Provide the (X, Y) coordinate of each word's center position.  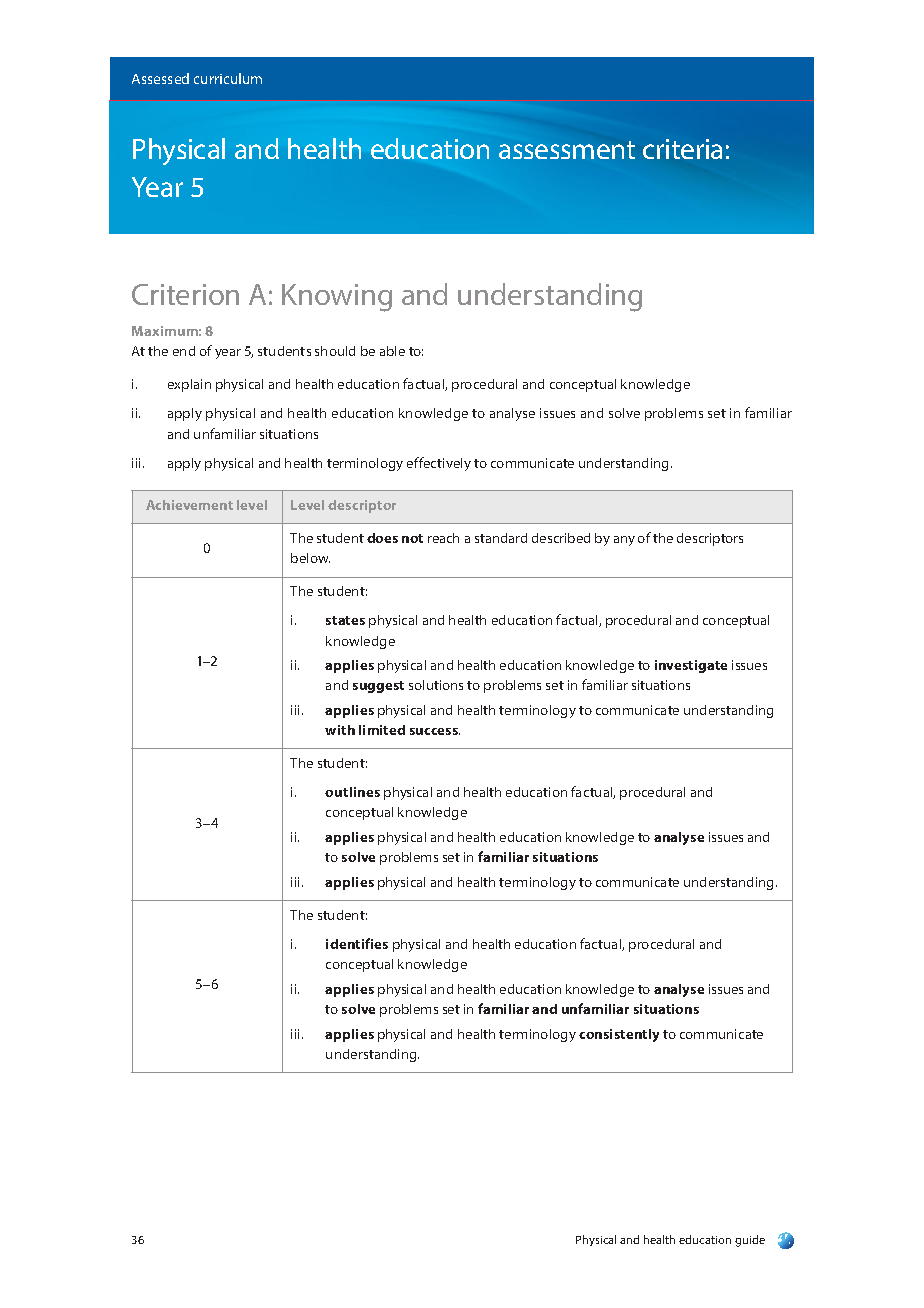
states (345, 620)
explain (189, 385)
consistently (619, 1035)
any (624, 541)
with (340, 730)
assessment (567, 150)
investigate (691, 666)
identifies (357, 943)
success (435, 731)
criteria (682, 149)
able (392, 351)
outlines (352, 792)
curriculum (228, 78)
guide (750, 1241)
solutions (436, 685)
